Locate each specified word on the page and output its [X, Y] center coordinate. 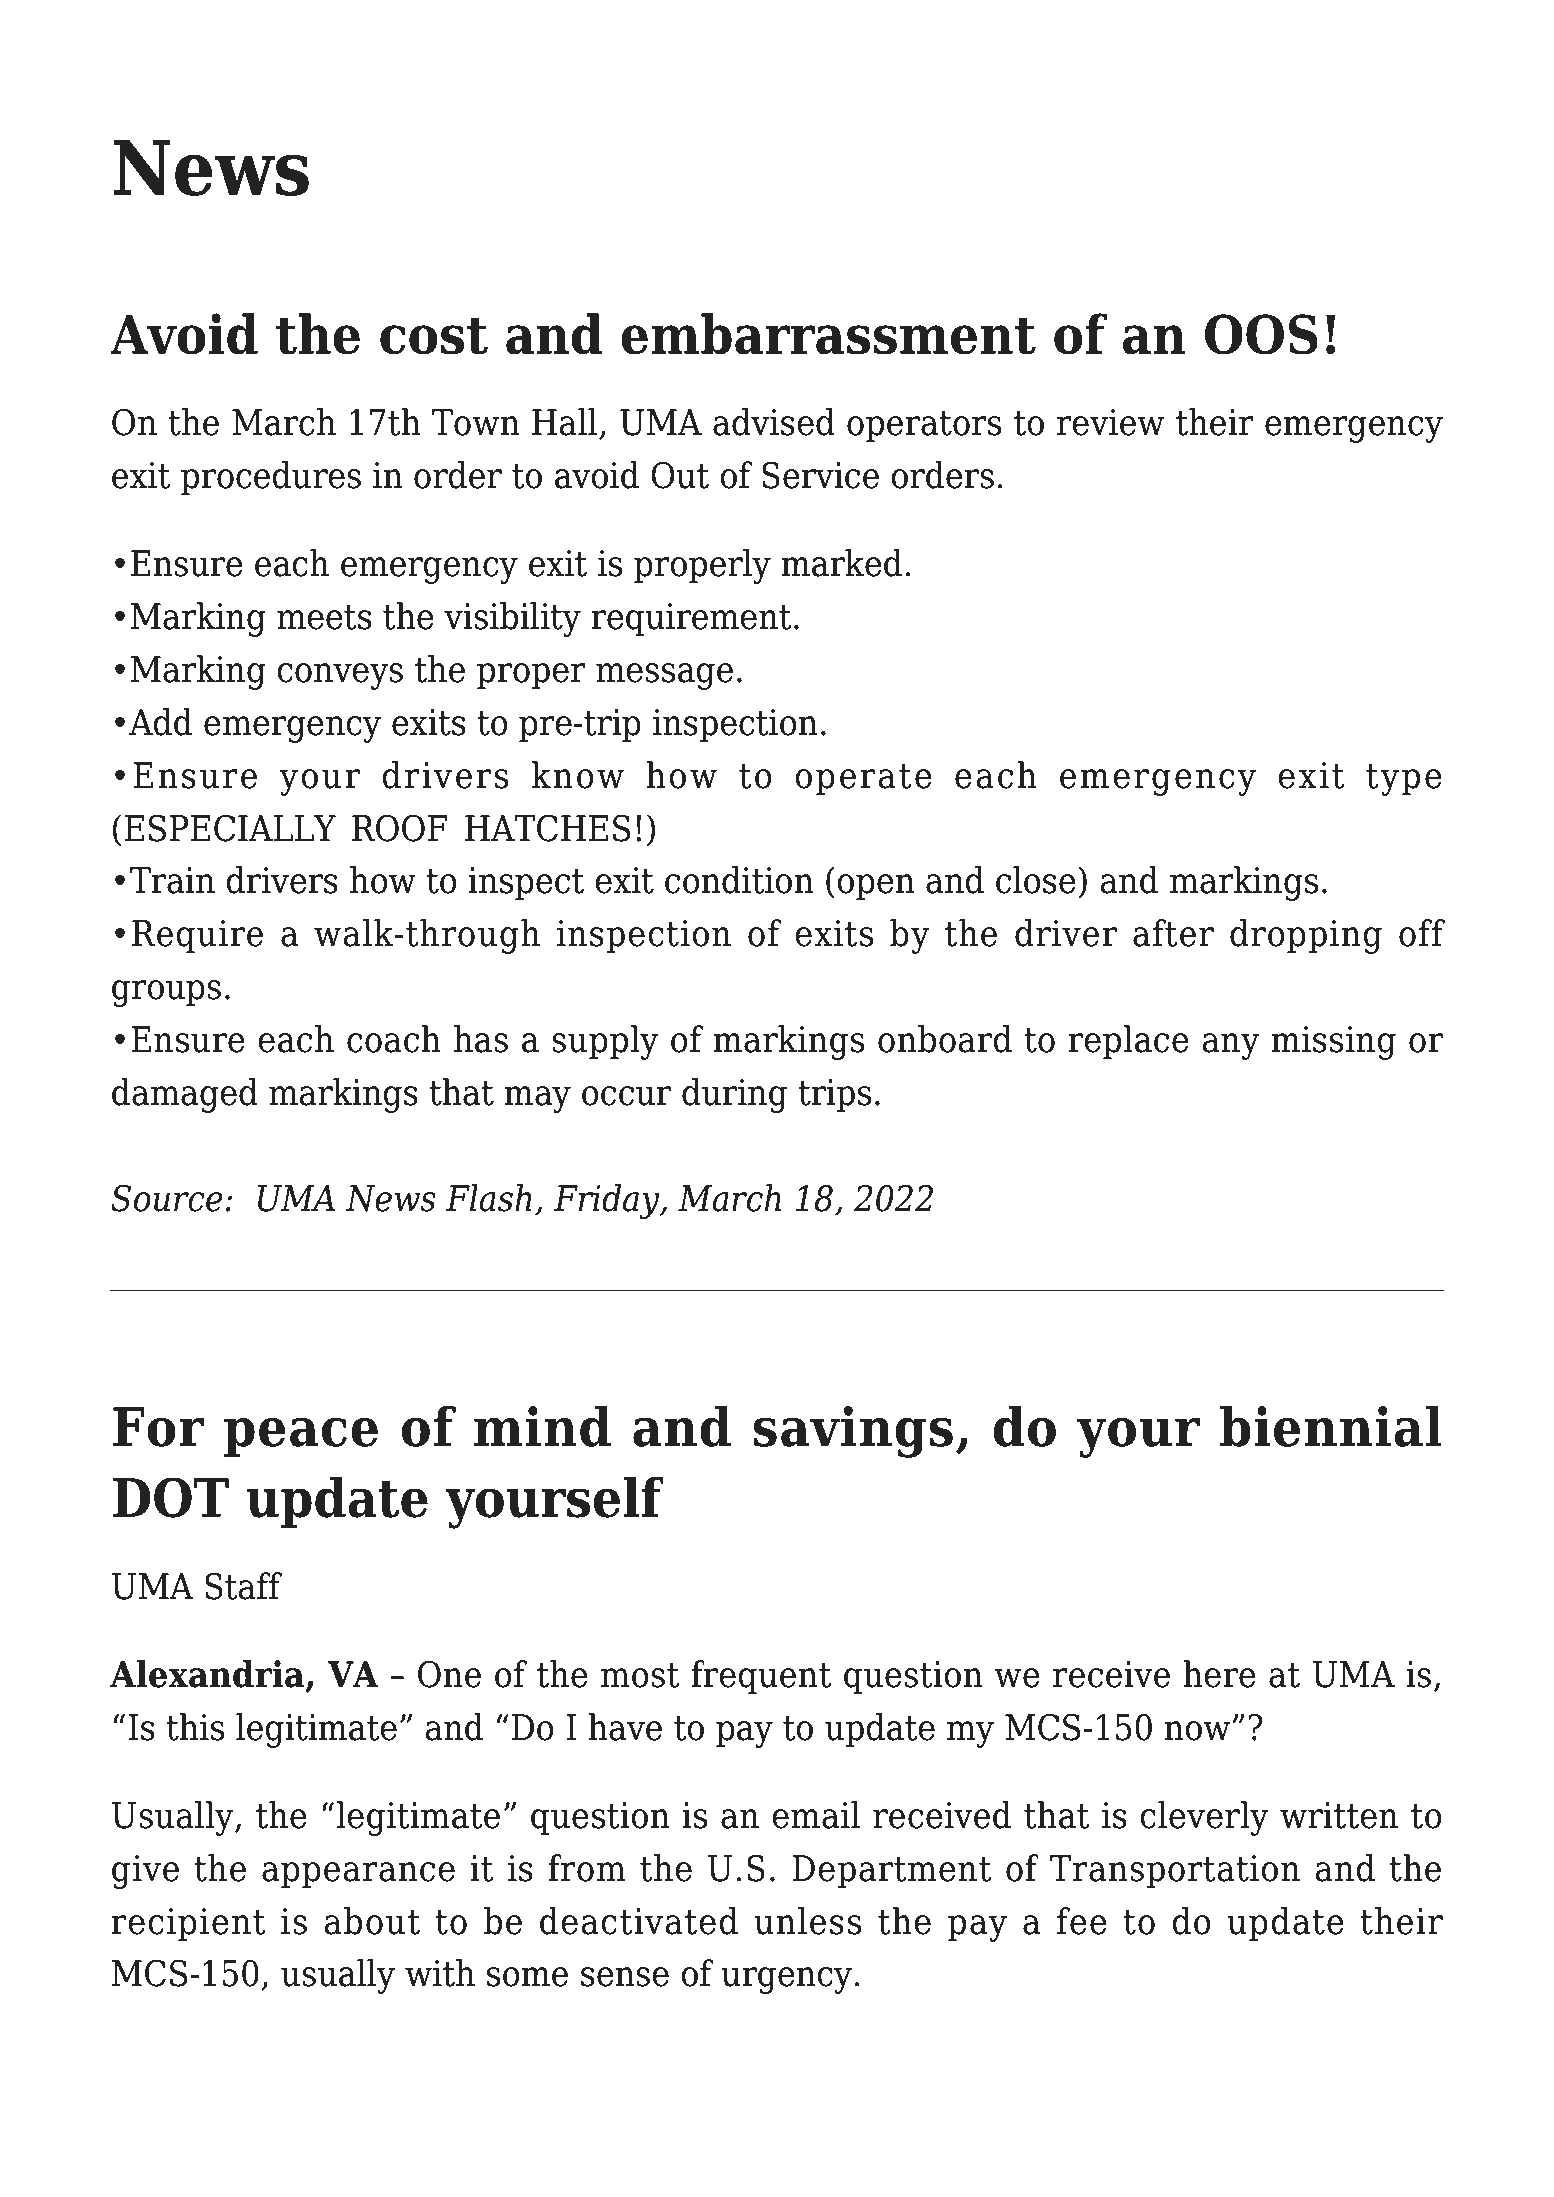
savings [853, 1432]
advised [774, 422]
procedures [271, 478]
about [372, 1921]
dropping [1306, 936]
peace [301, 1437]
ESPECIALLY [230, 828]
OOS [1261, 334]
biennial [1331, 1426]
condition [739, 880]
